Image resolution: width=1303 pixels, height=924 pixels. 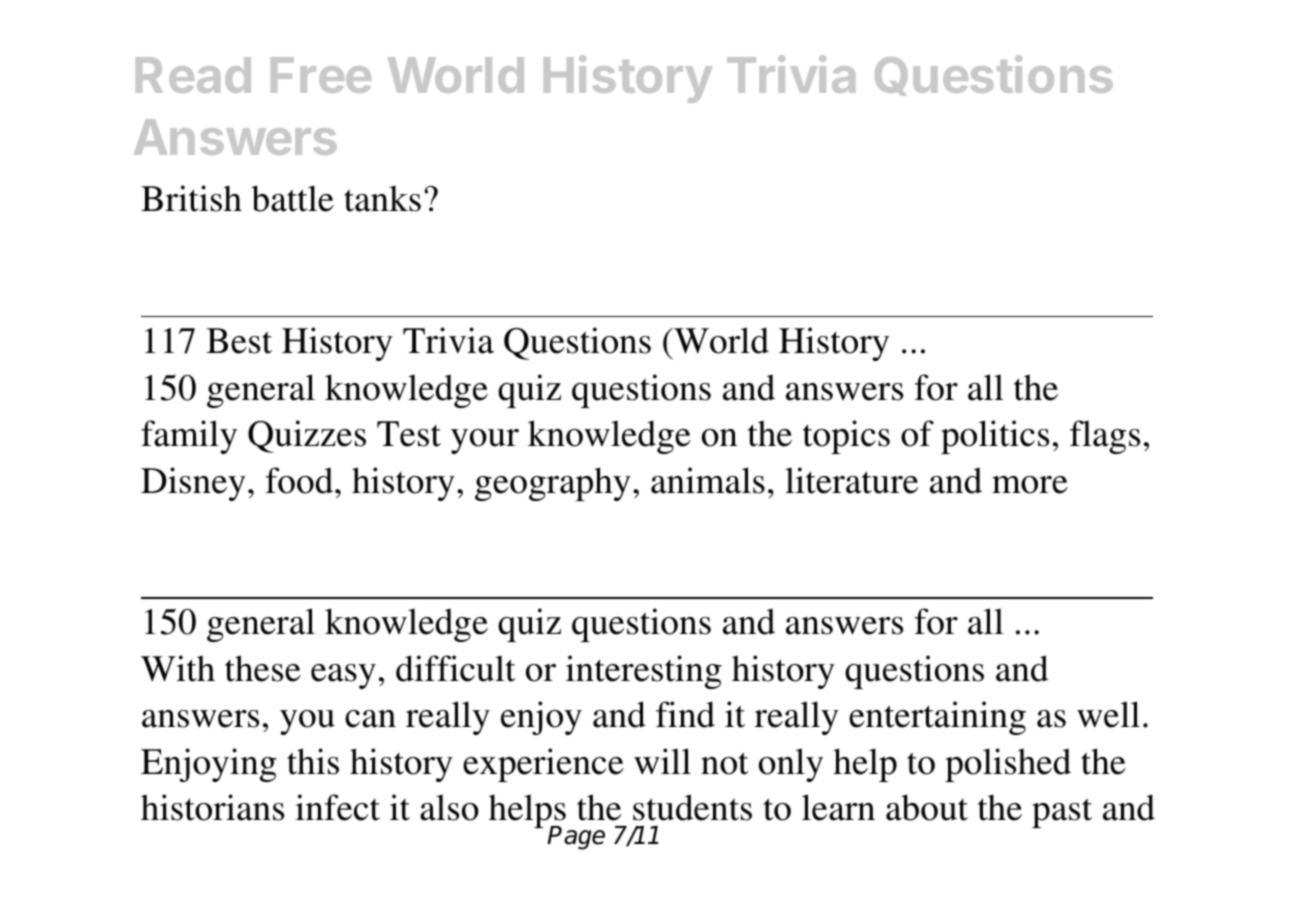 I want to click on British, so click(x=191, y=198).
